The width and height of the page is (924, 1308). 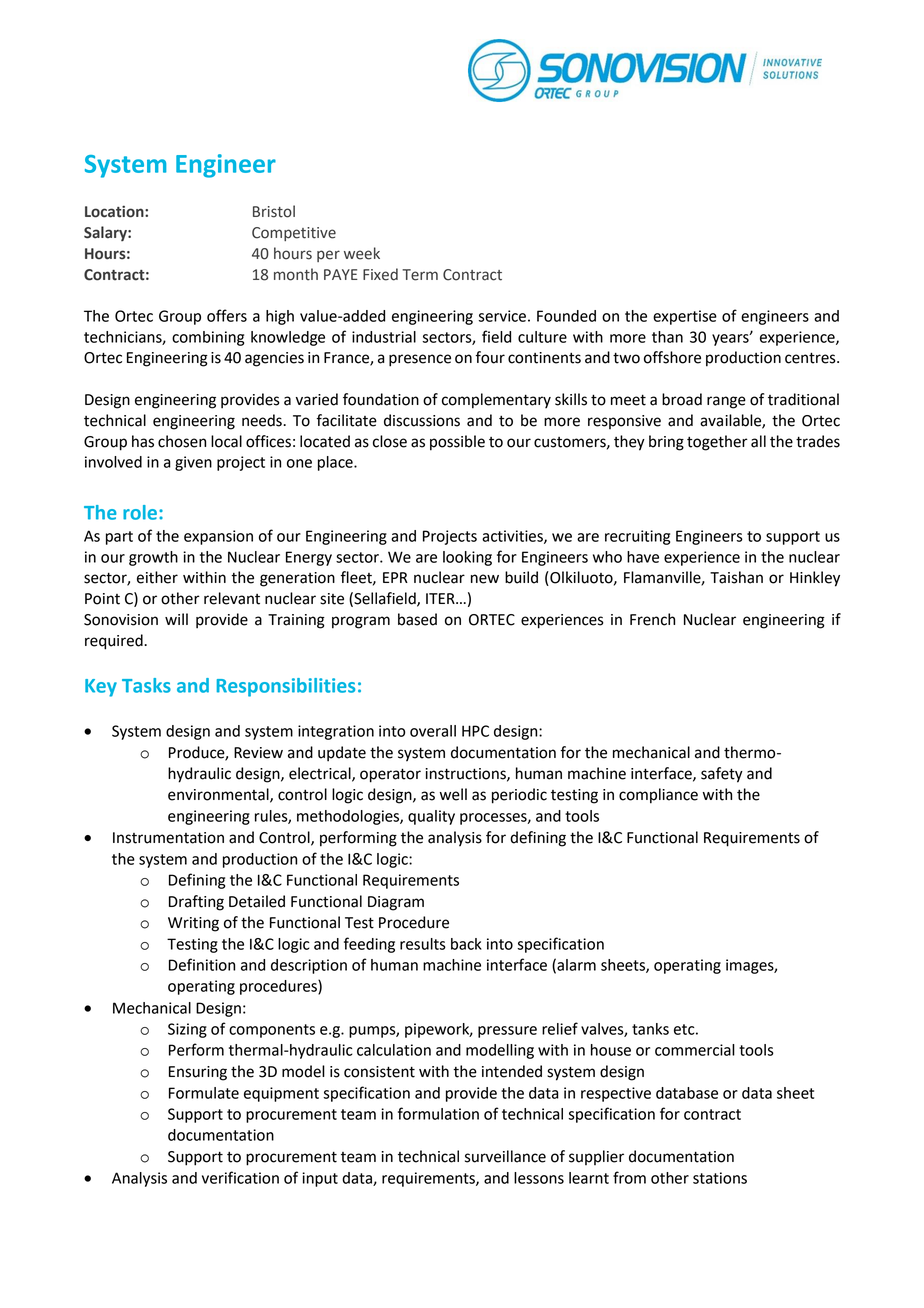 What do you see at coordinates (115, 211) in the page?
I see `Location` at bounding box center [115, 211].
